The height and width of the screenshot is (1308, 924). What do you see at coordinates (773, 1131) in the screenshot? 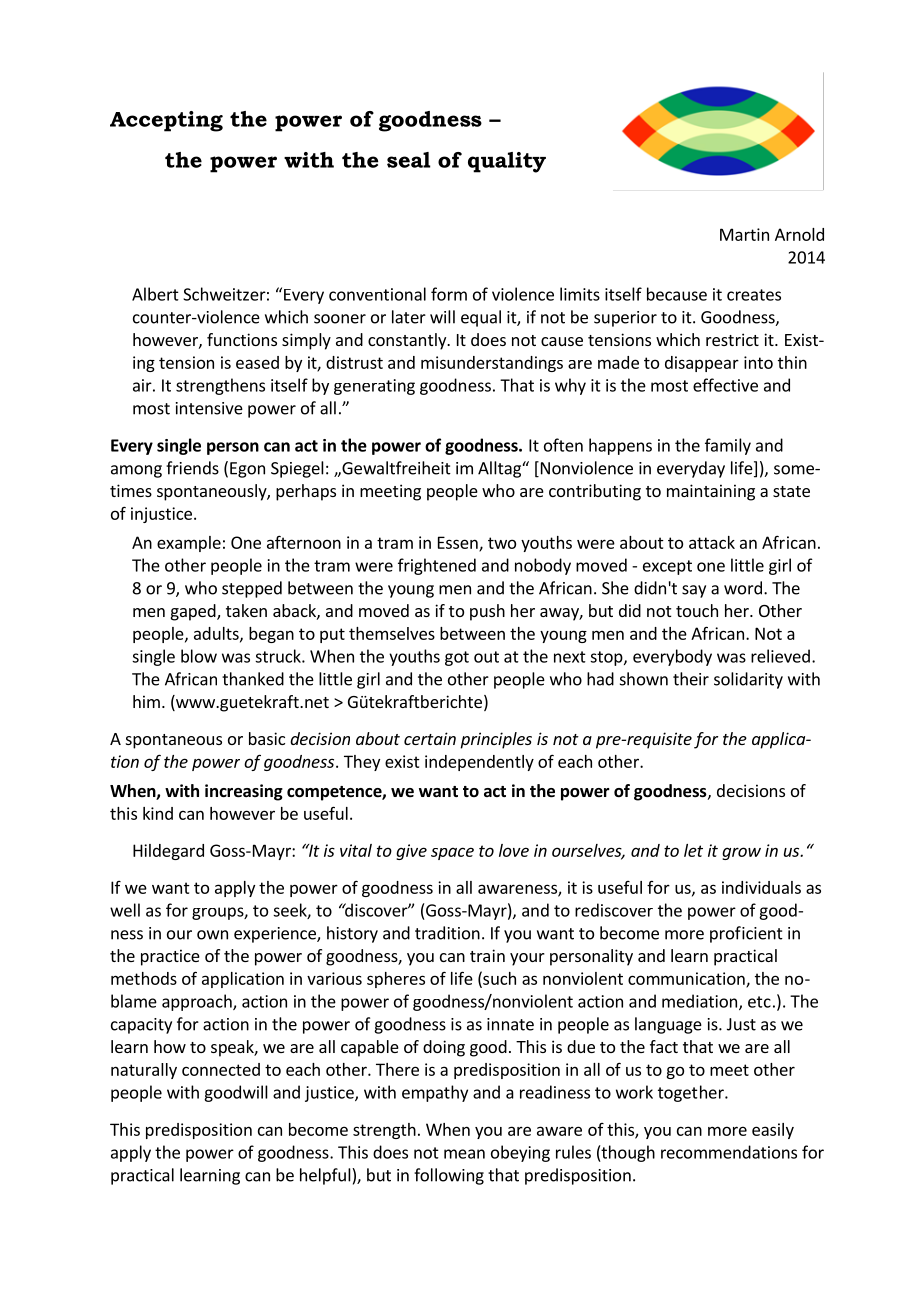
I see `easily` at bounding box center [773, 1131].
